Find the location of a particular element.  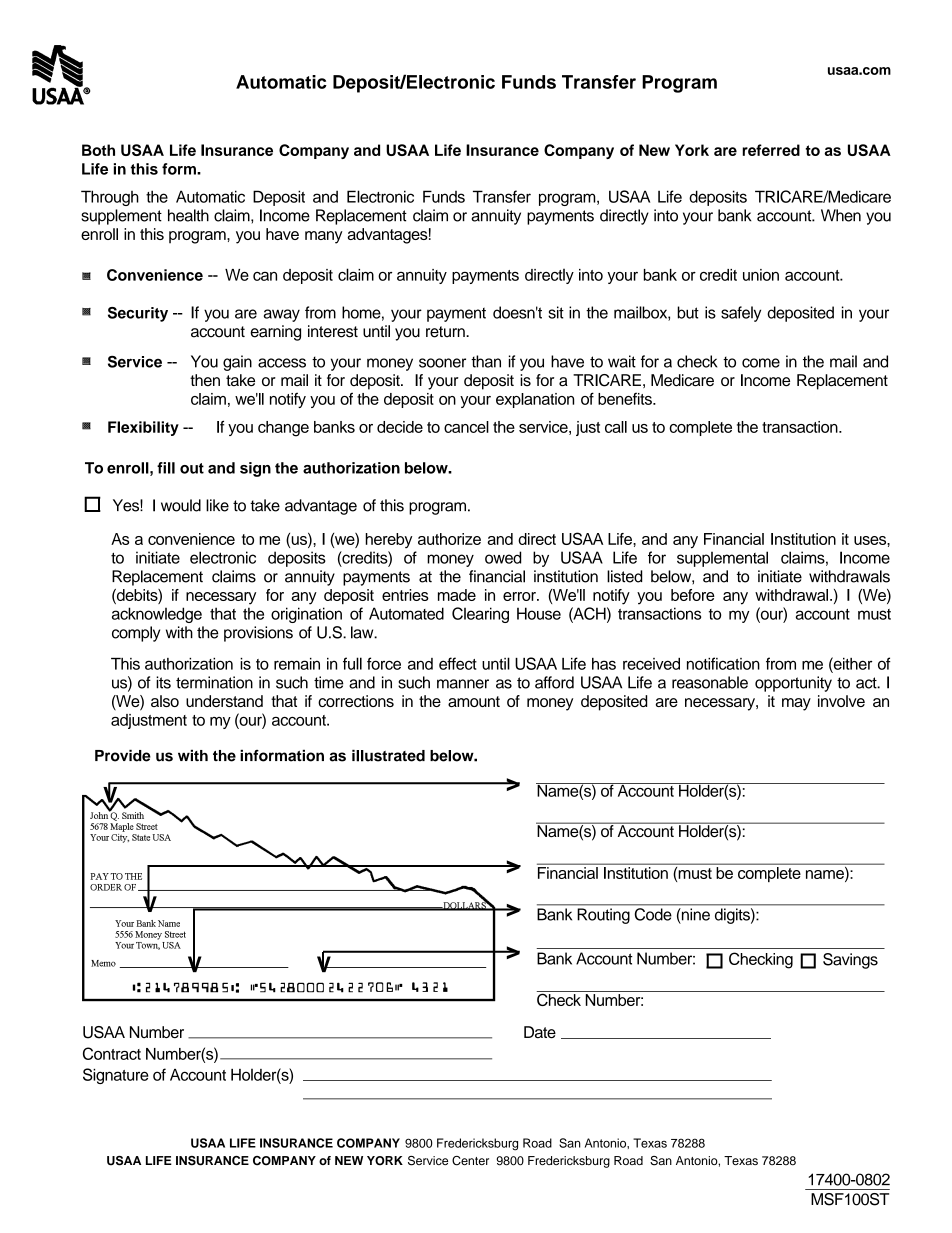

Contract is located at coordinates (112, 1053).
